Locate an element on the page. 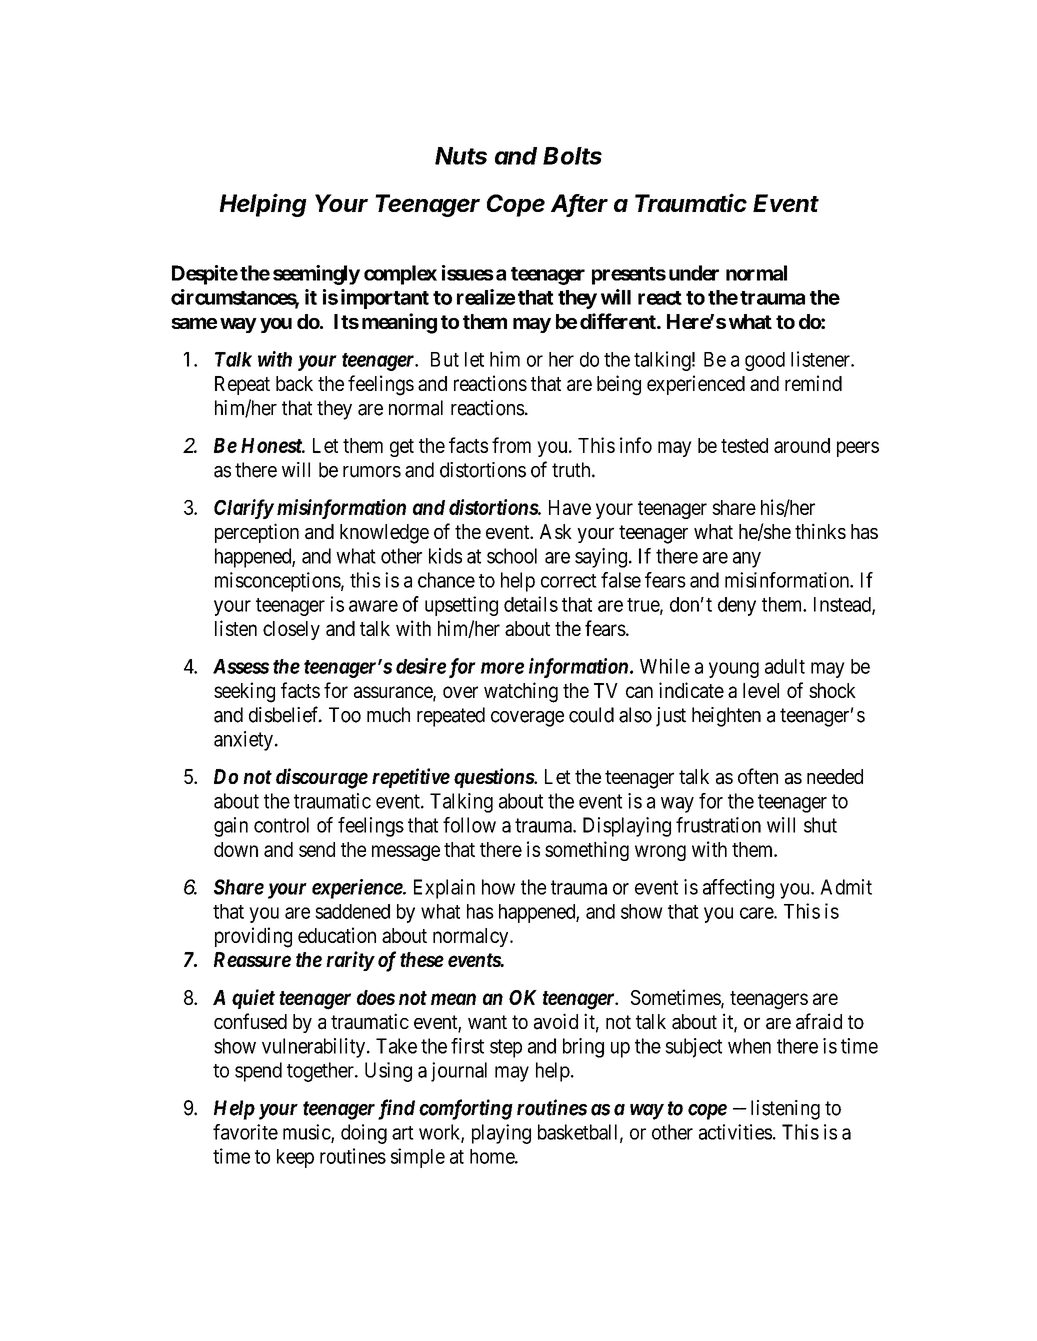 This image has width=1037, height=1341. music is located at coordinates (307, 1133).
